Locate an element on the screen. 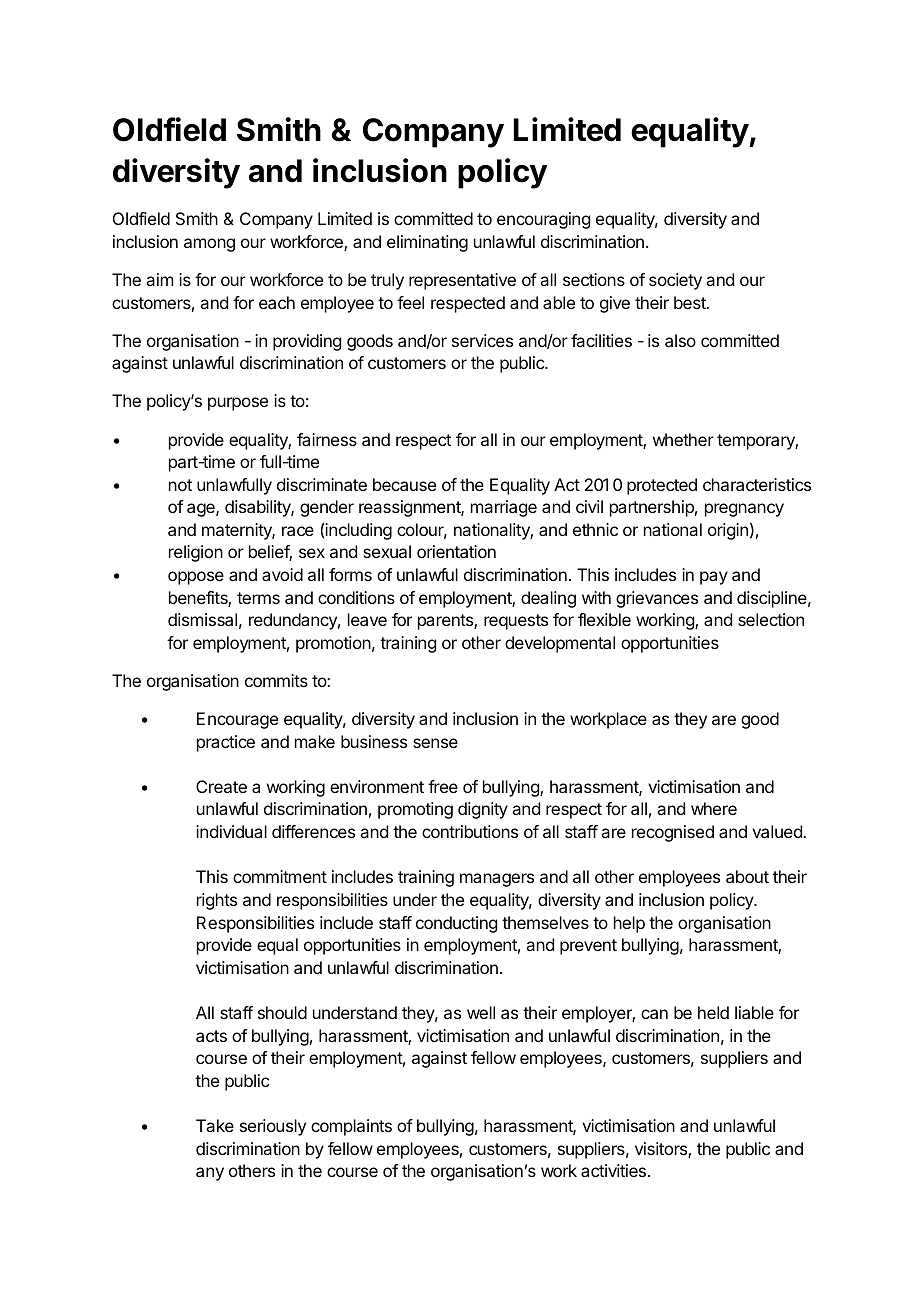  about is located at coordinates (747, 876).
